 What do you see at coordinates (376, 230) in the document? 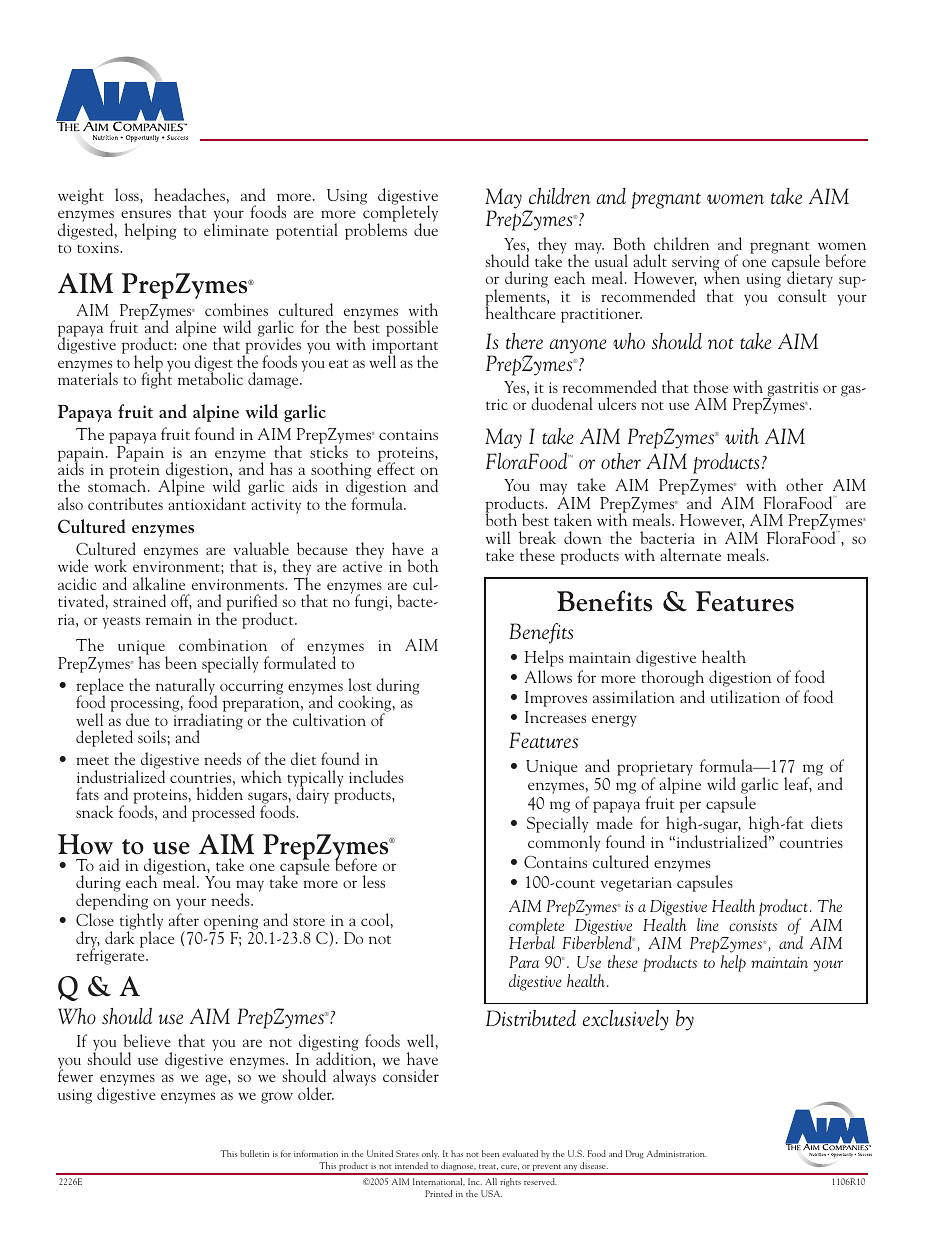
I see `problems` at bounding box center [376, 230].
